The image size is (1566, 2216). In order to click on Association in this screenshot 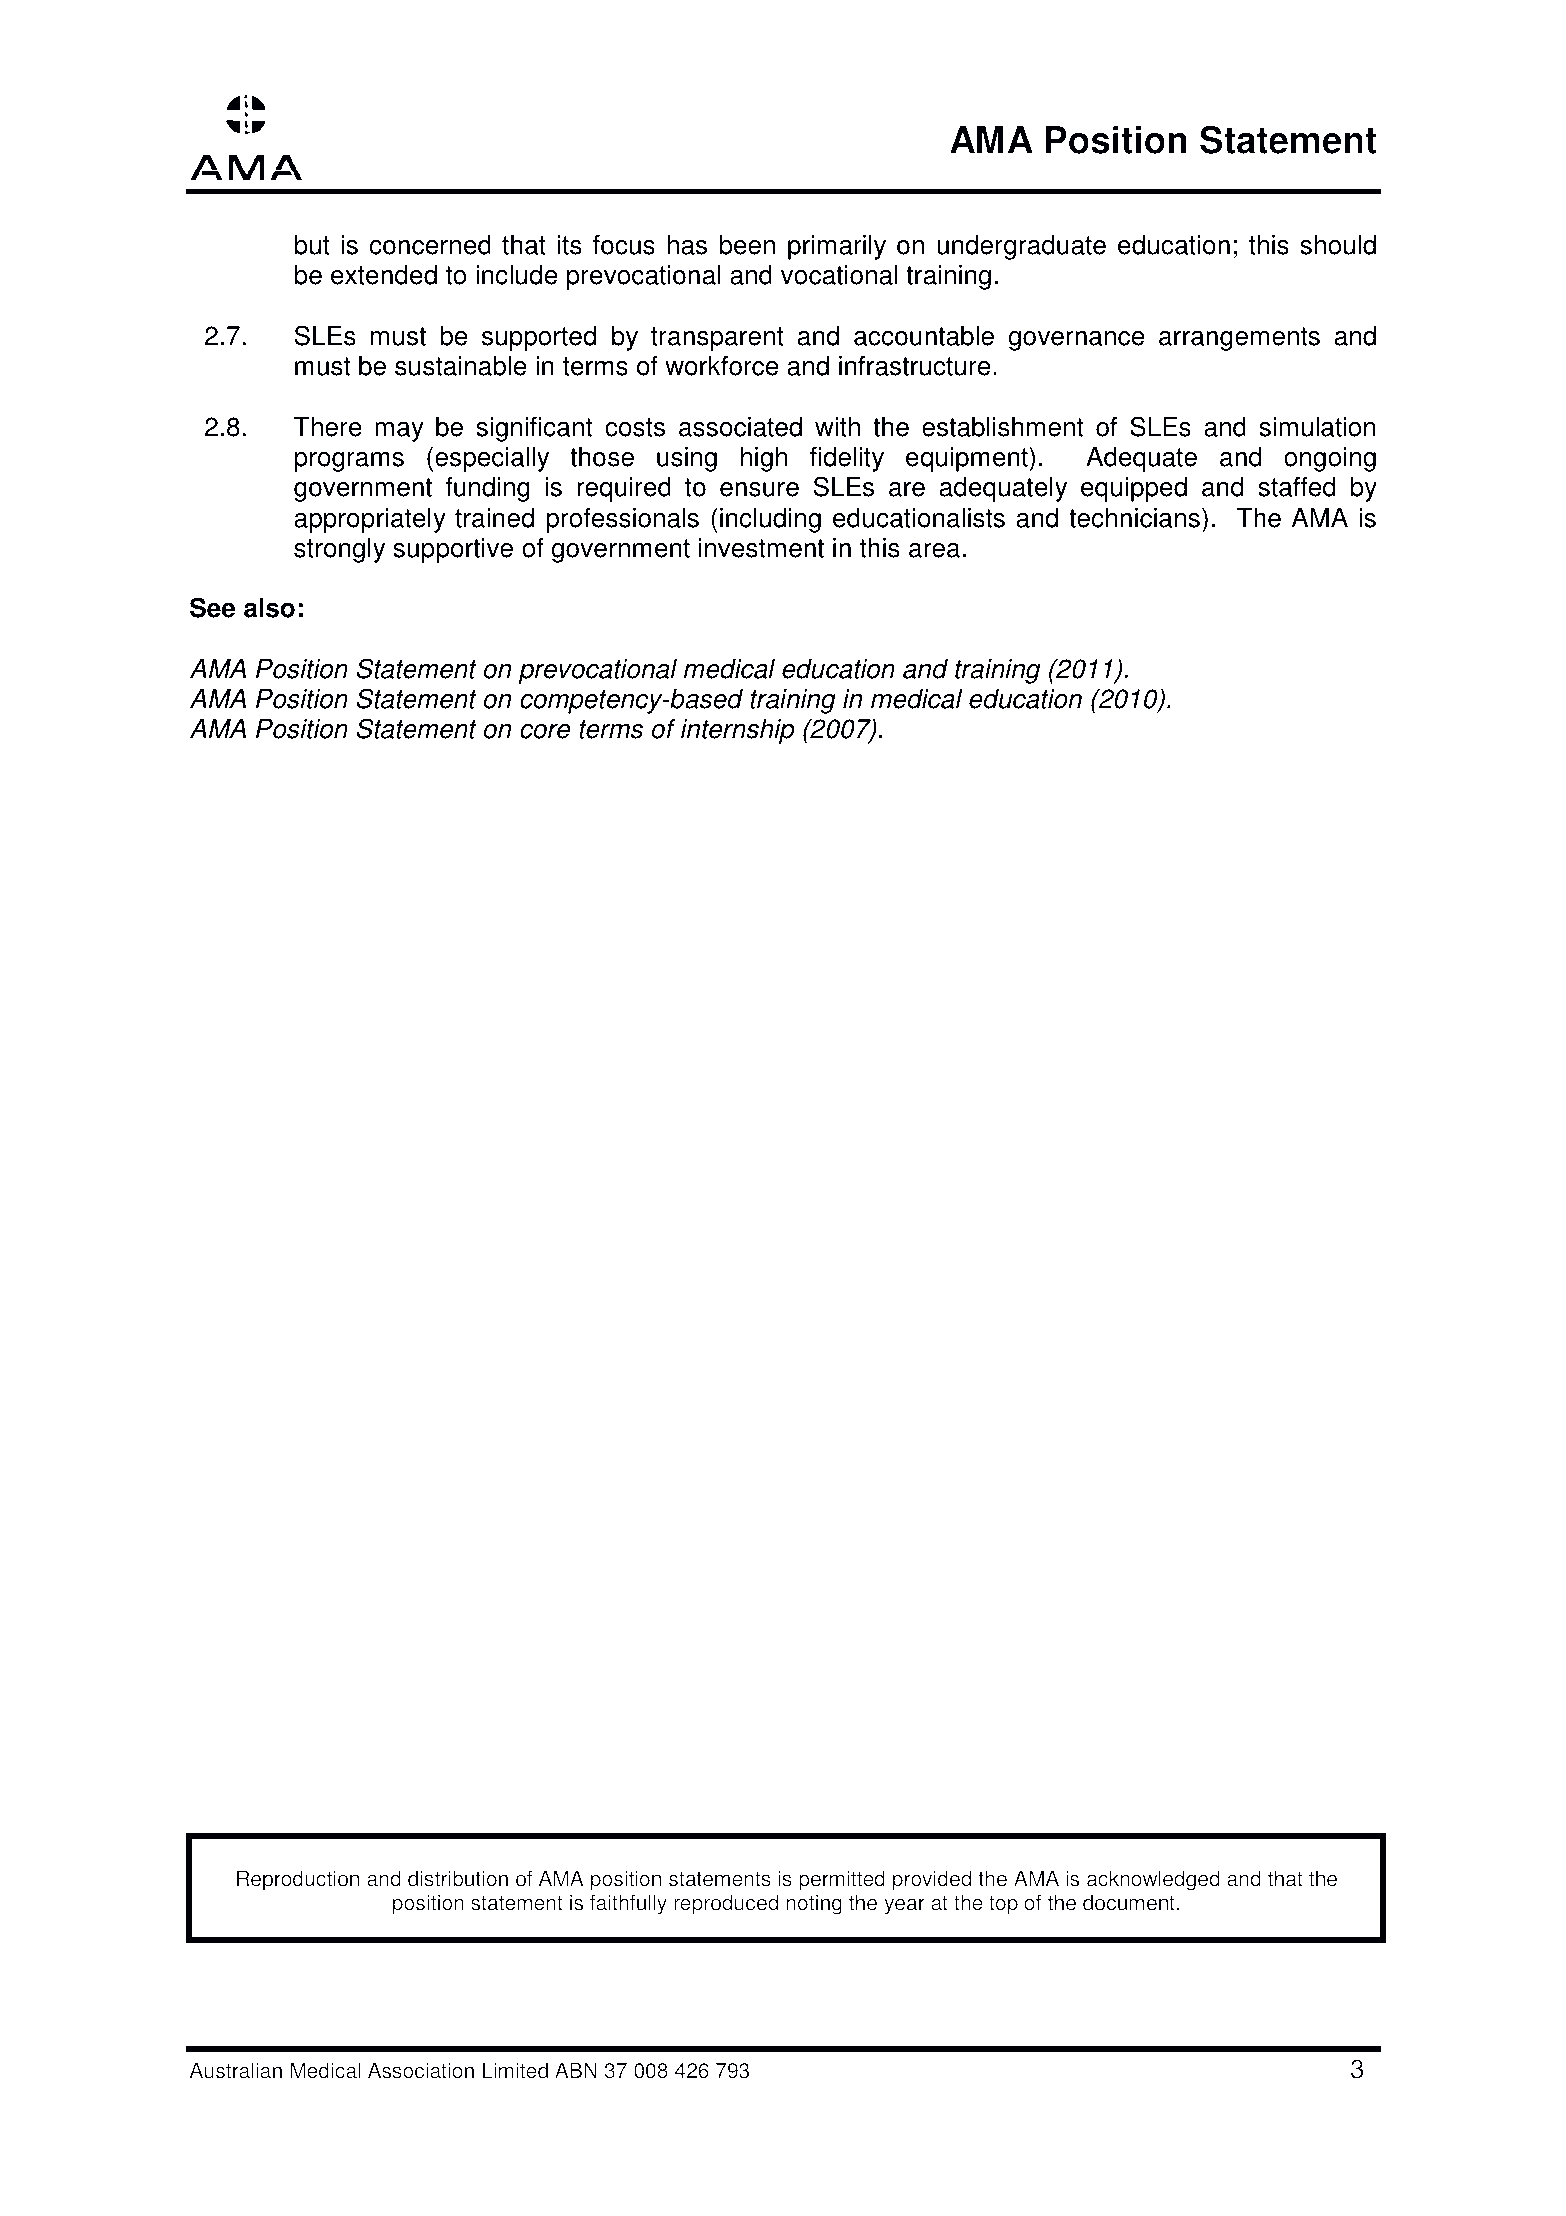, I will do `click(421, 2070)`.
